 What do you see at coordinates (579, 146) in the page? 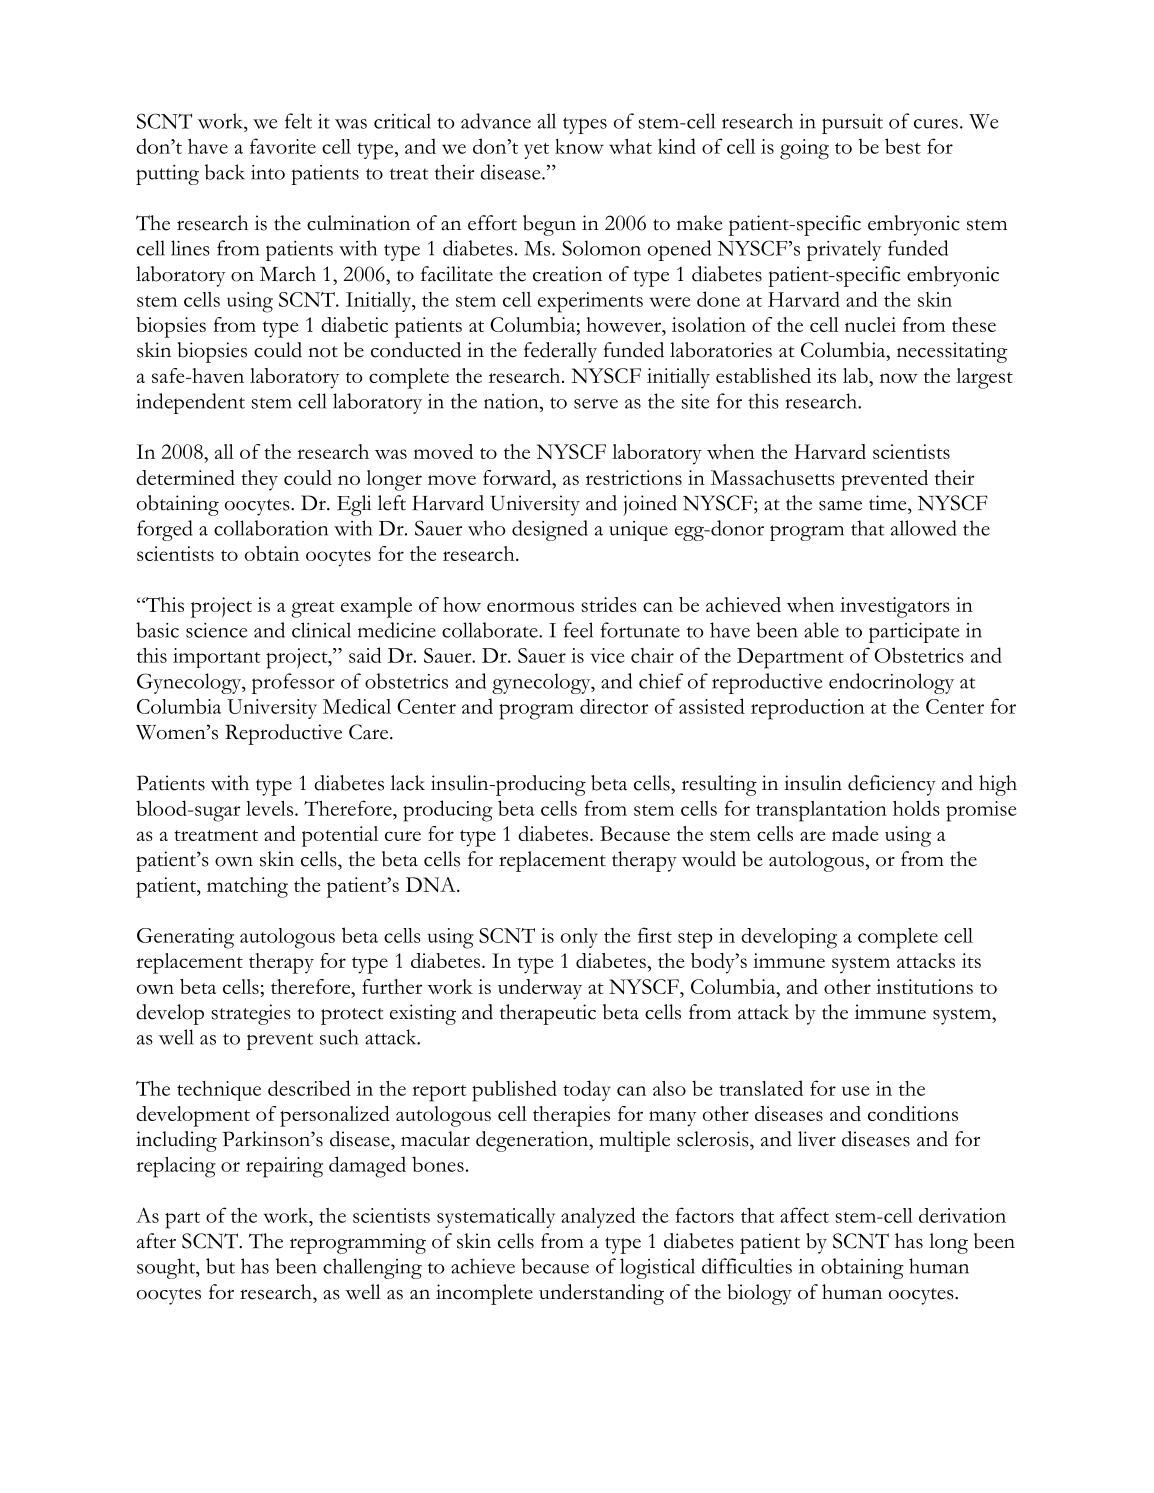
I see `know` at bounding box center [579, 146].
